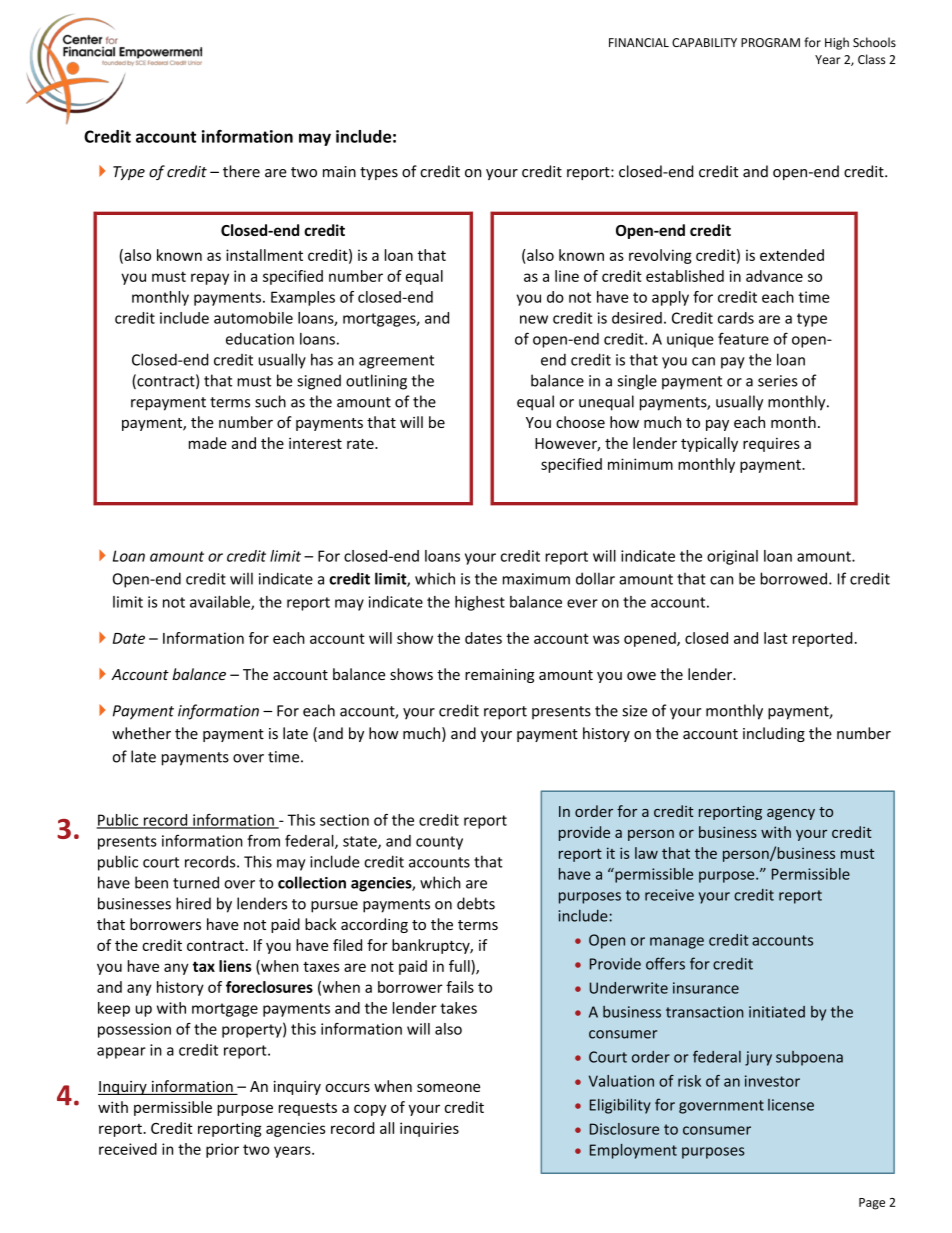 The image size is (952, 1233). What do you see at coordinates (639, 42) in the screenshot?
I see `FINANCIAL` at bounding box center [639, 42].
